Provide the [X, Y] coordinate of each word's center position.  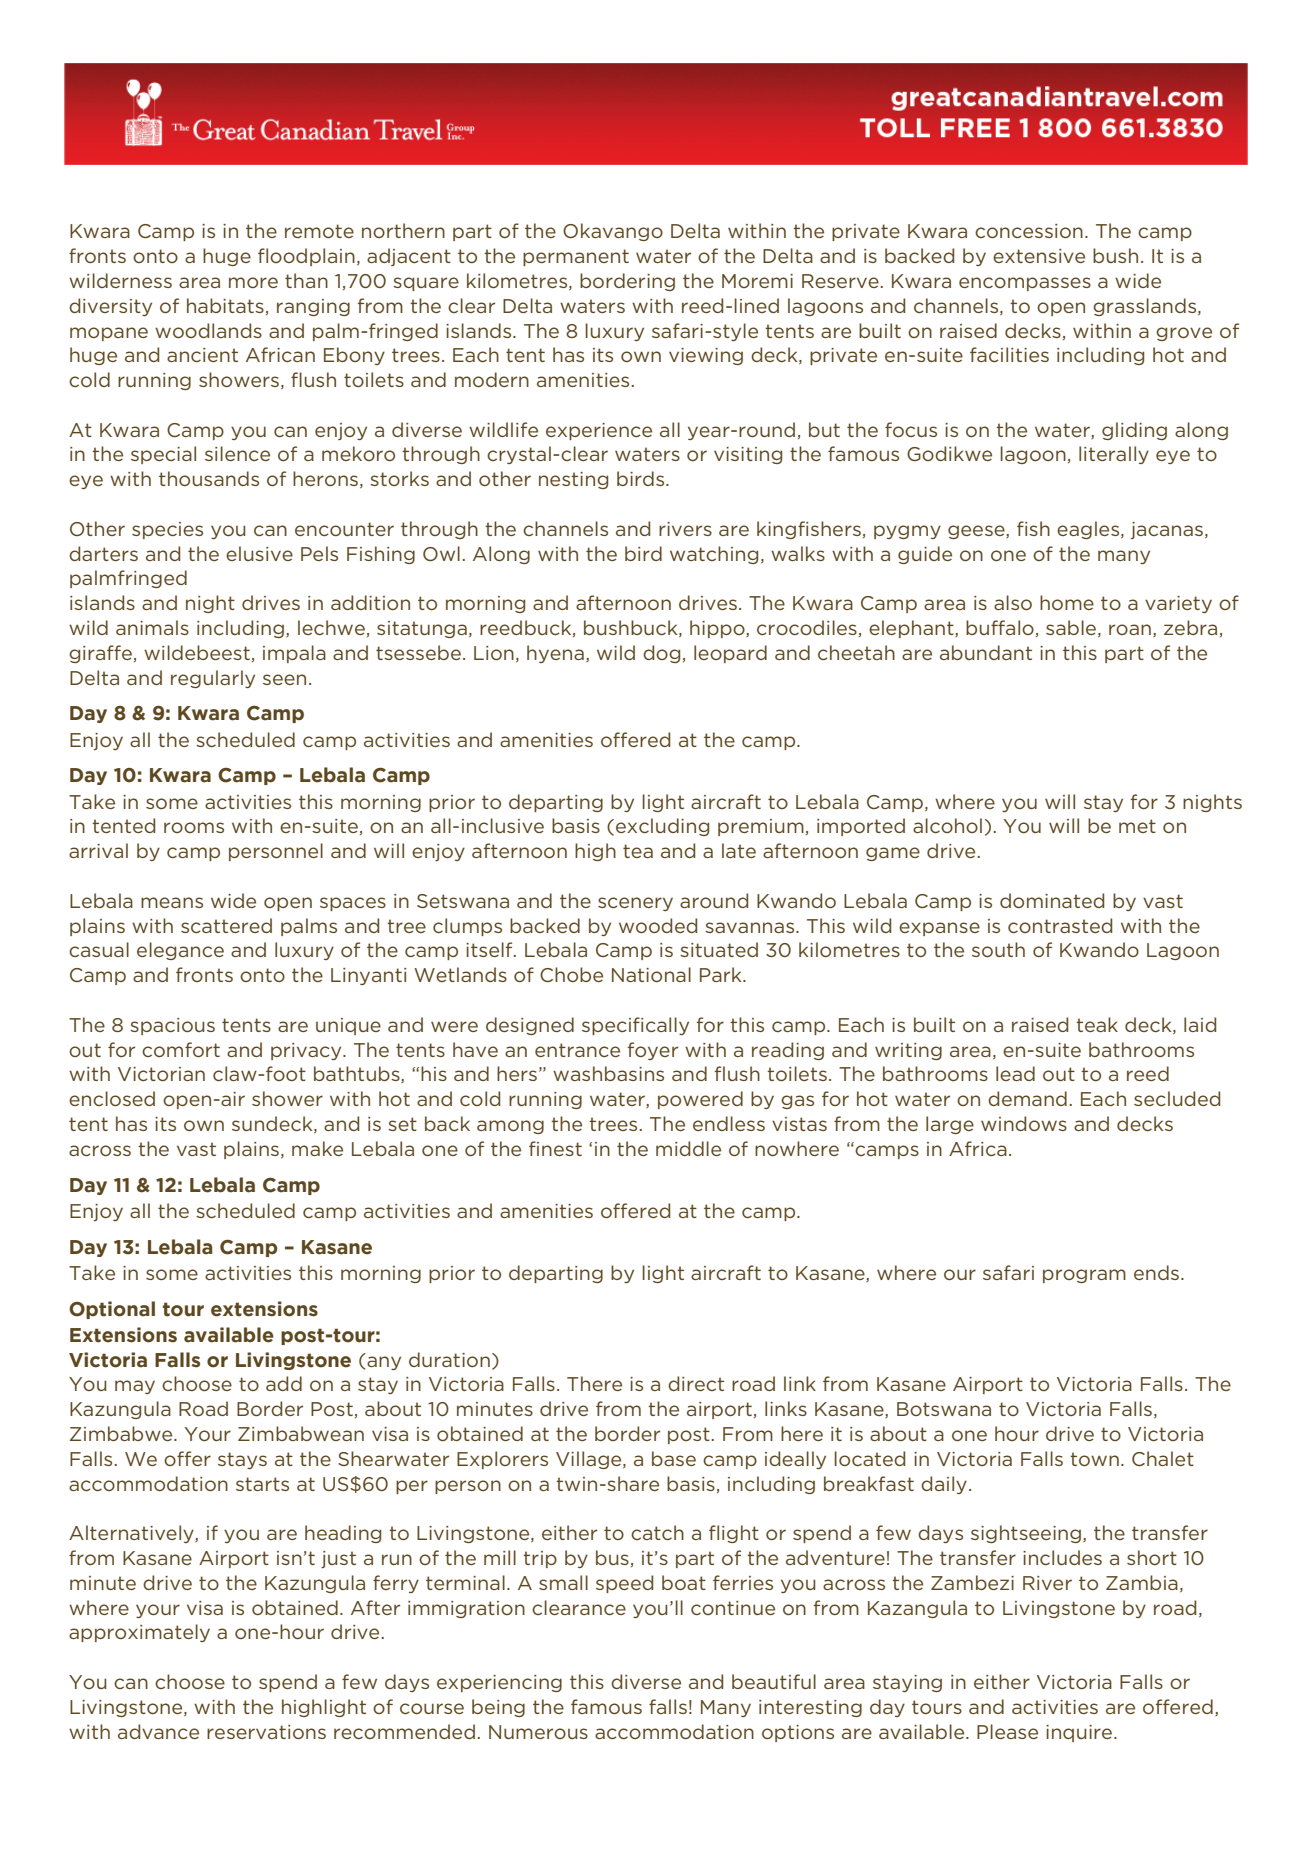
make [317, 1148]
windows [1024, 1123]
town [1094, 1459]
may [135, 1387]
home [1067, 602]
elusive [259, 553]
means [172, 902]
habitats [225, 305]
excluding [662, 827]
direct [696, 1383]
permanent [576, 257]
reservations [266, 1732]
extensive [1039, 256]
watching [714, 555]
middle [688, 1148]
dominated [1052, 900]
